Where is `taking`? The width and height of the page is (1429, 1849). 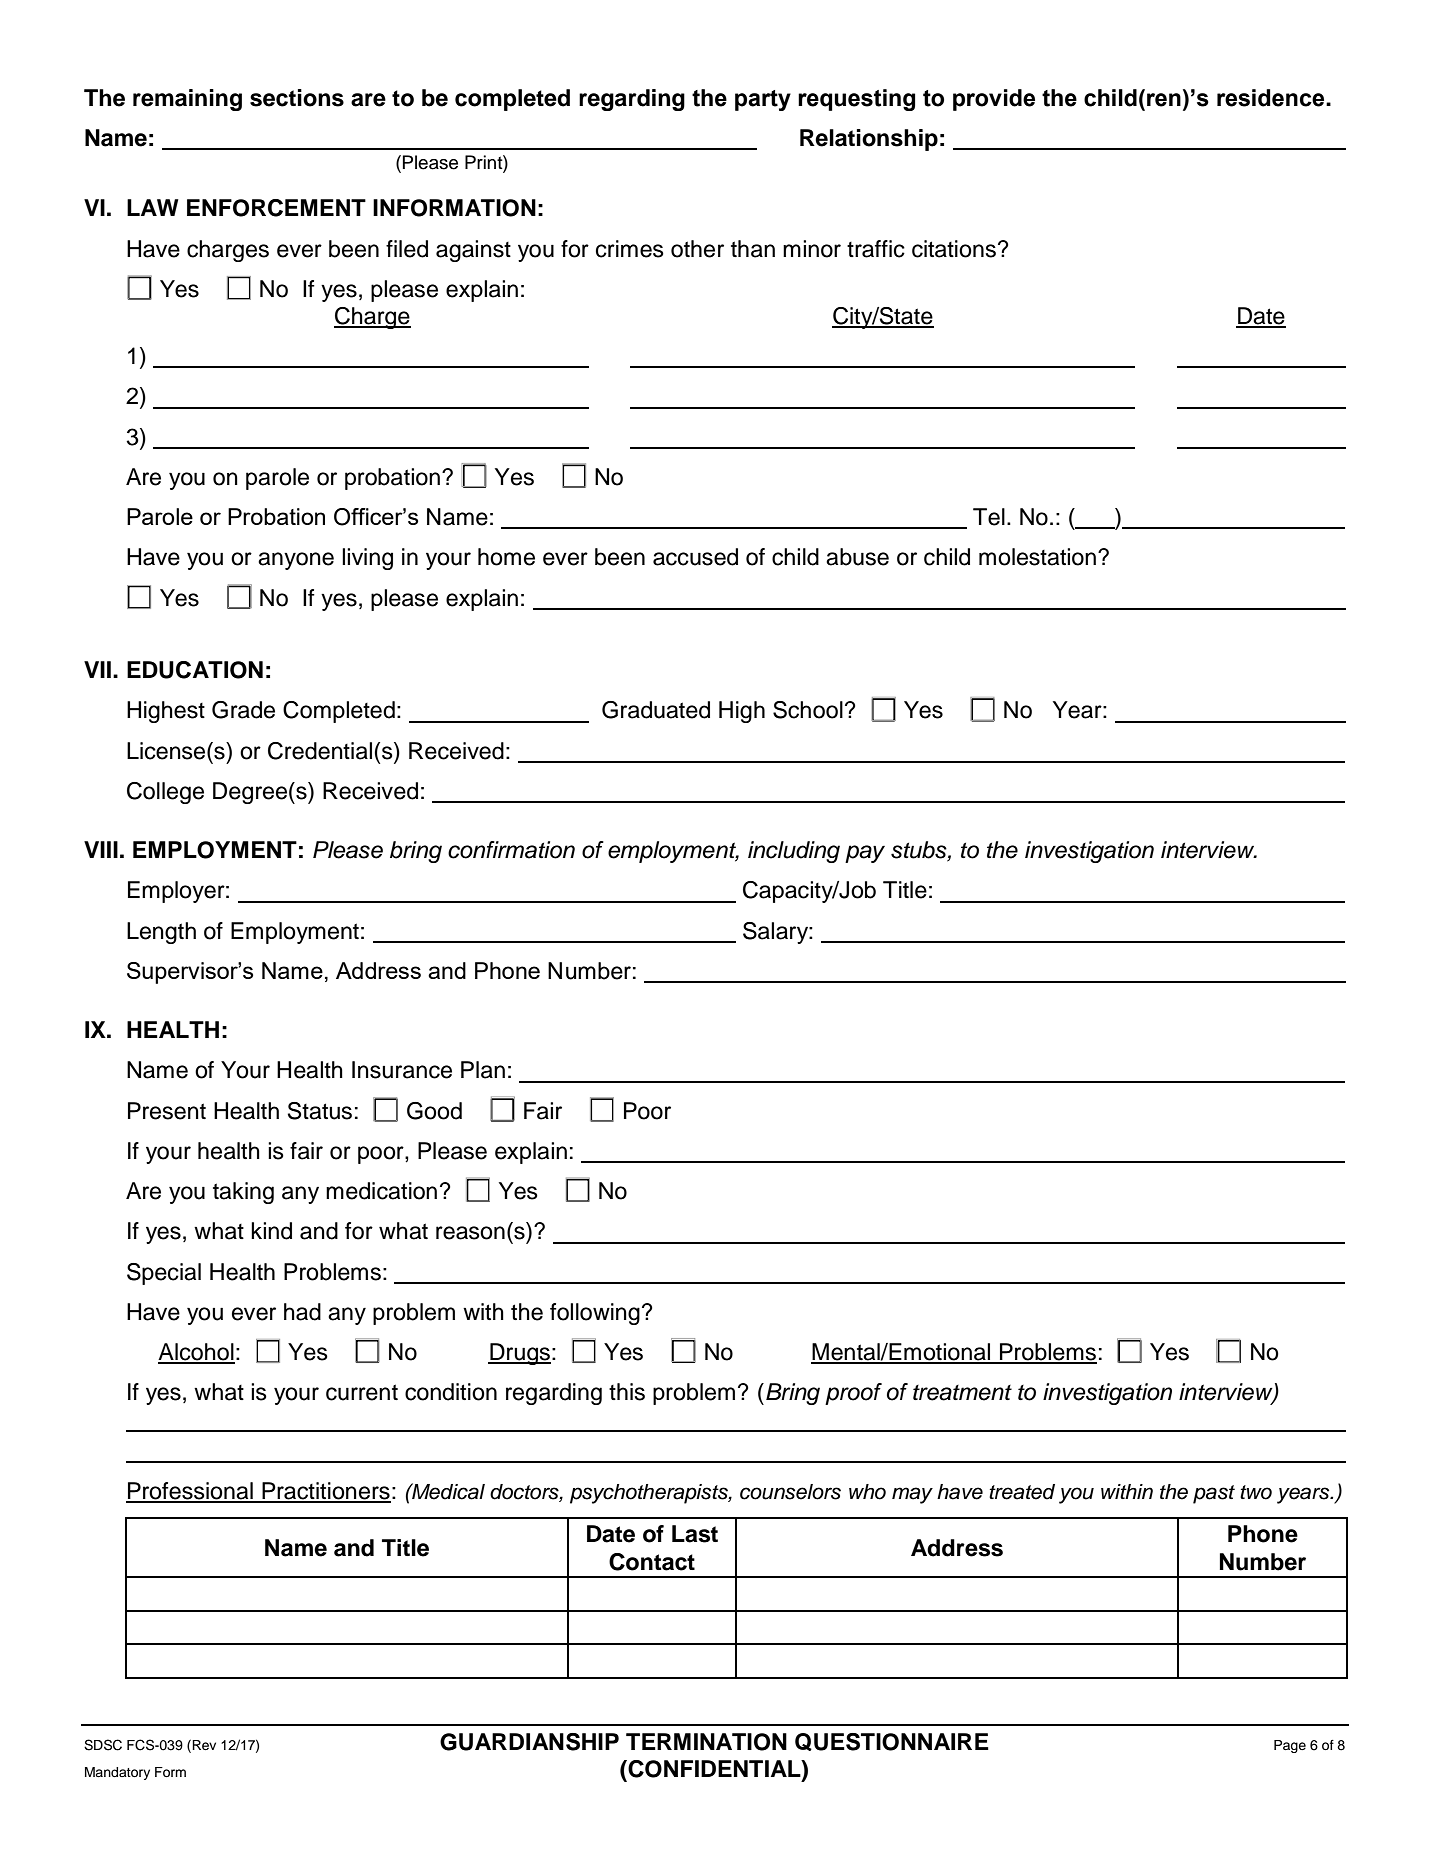 taking is located at coordinates (243, 1193).
